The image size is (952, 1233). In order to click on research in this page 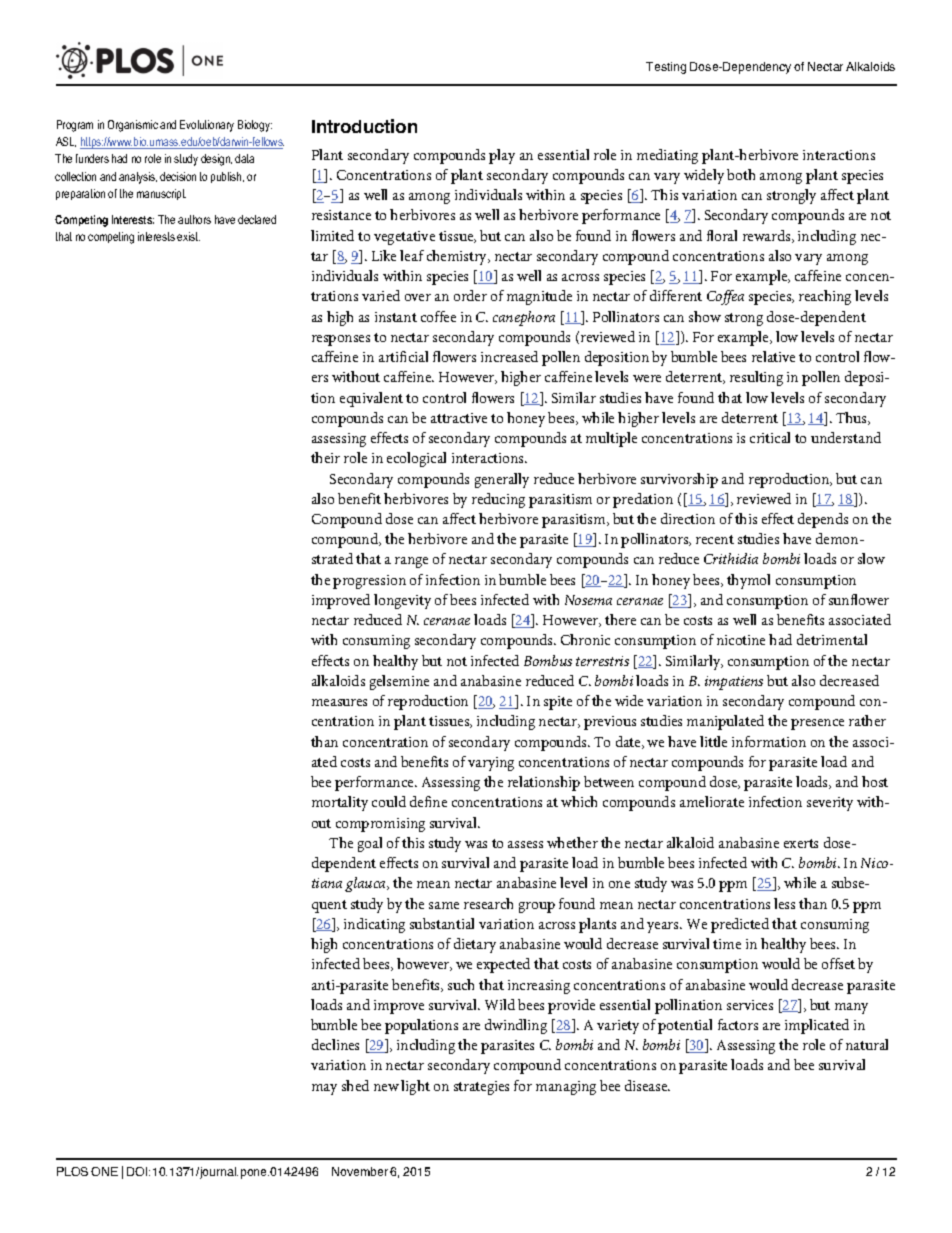, I will do `click(488, 903)`.
